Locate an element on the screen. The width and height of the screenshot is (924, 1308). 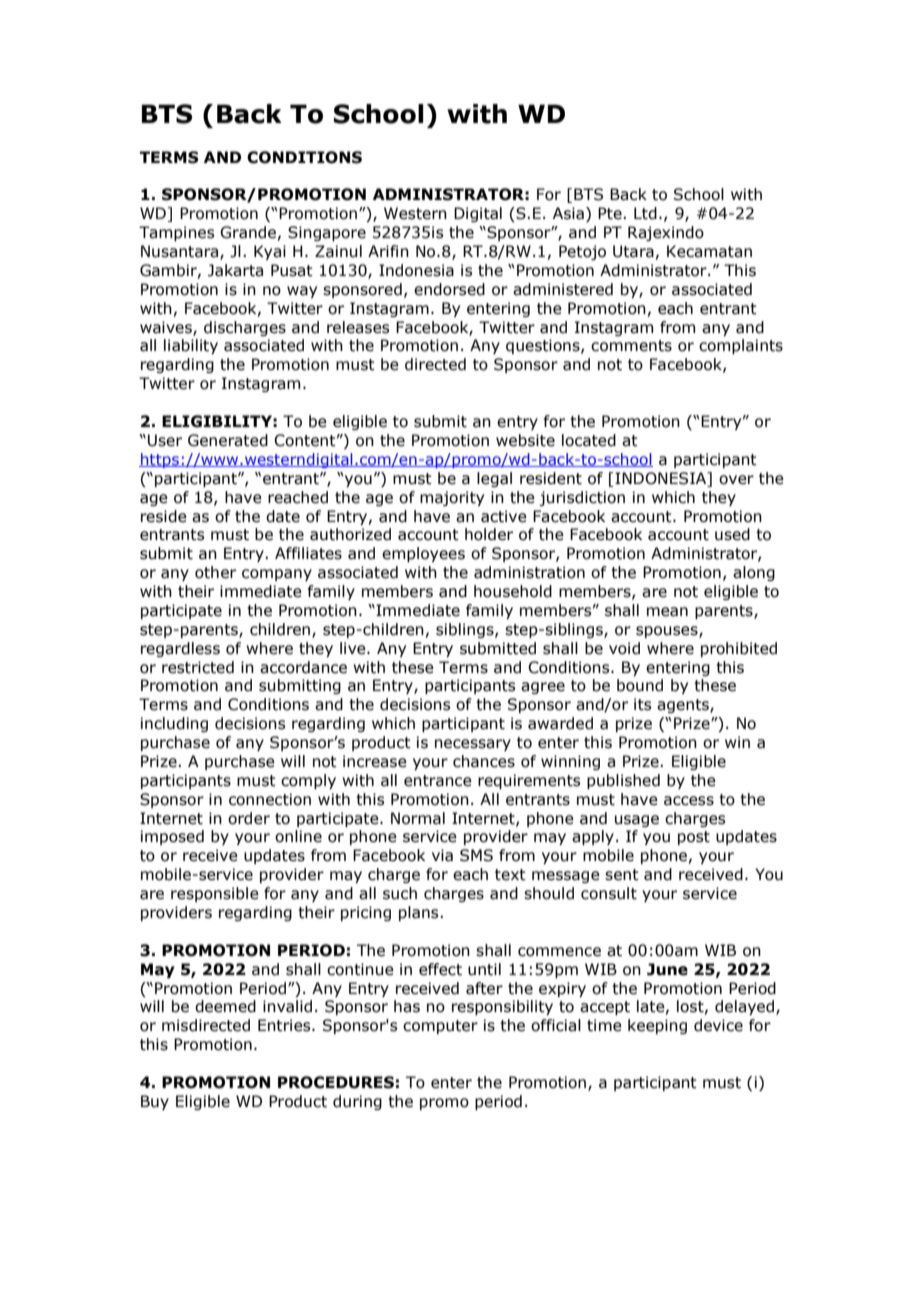
legal is located at coordinates (494, 479).
